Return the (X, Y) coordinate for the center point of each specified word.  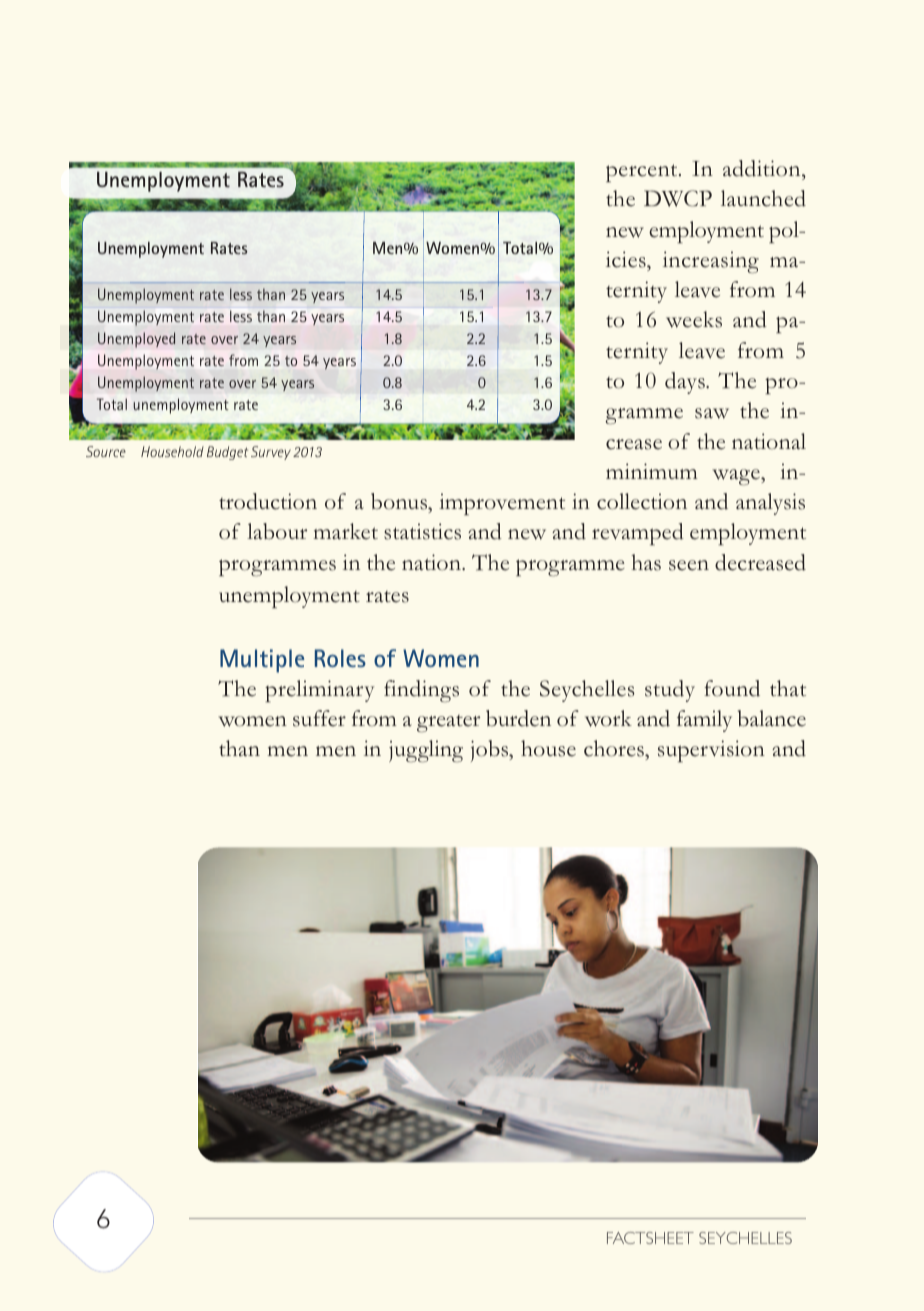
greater (448, 723)
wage (737, 477)
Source (106, 451)
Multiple (262, 661)
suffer (319, 718)
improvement (502, 504)
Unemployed (136, 340)
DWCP (678, 198)
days (686, 383)
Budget (227, 453)
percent (643, 173)
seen (689, 565)
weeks (694, 319)
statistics (422, 531)
